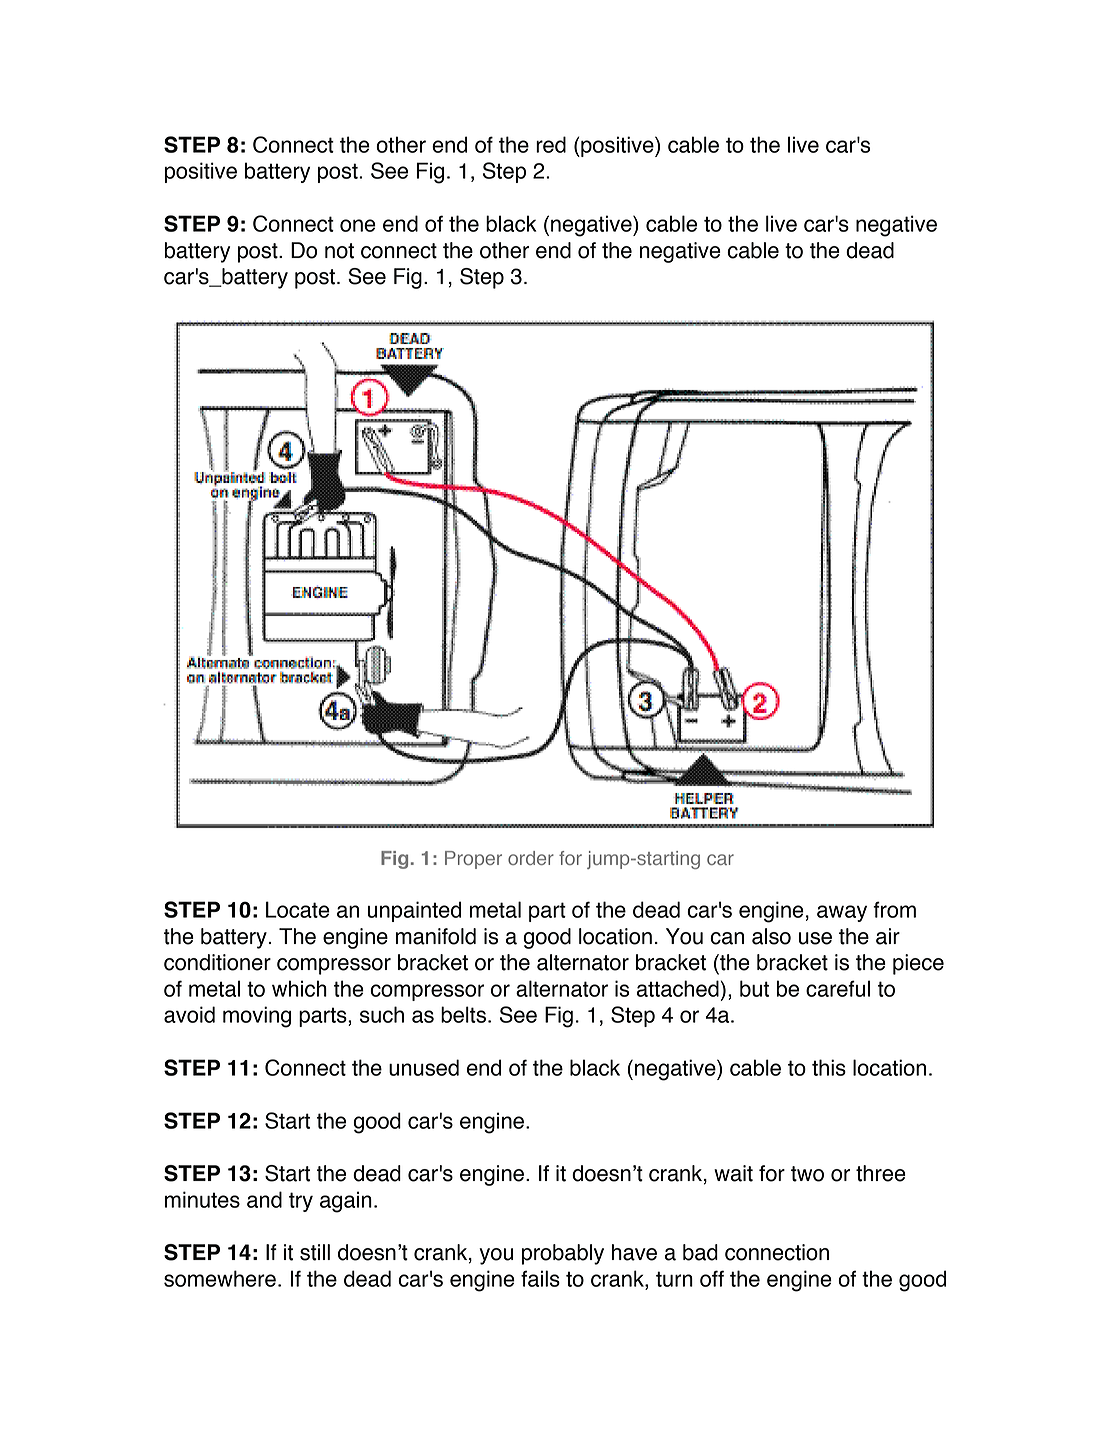 The width and height of the screenshot is (1114, 1442). I want to click on red, so click(551, 144).
